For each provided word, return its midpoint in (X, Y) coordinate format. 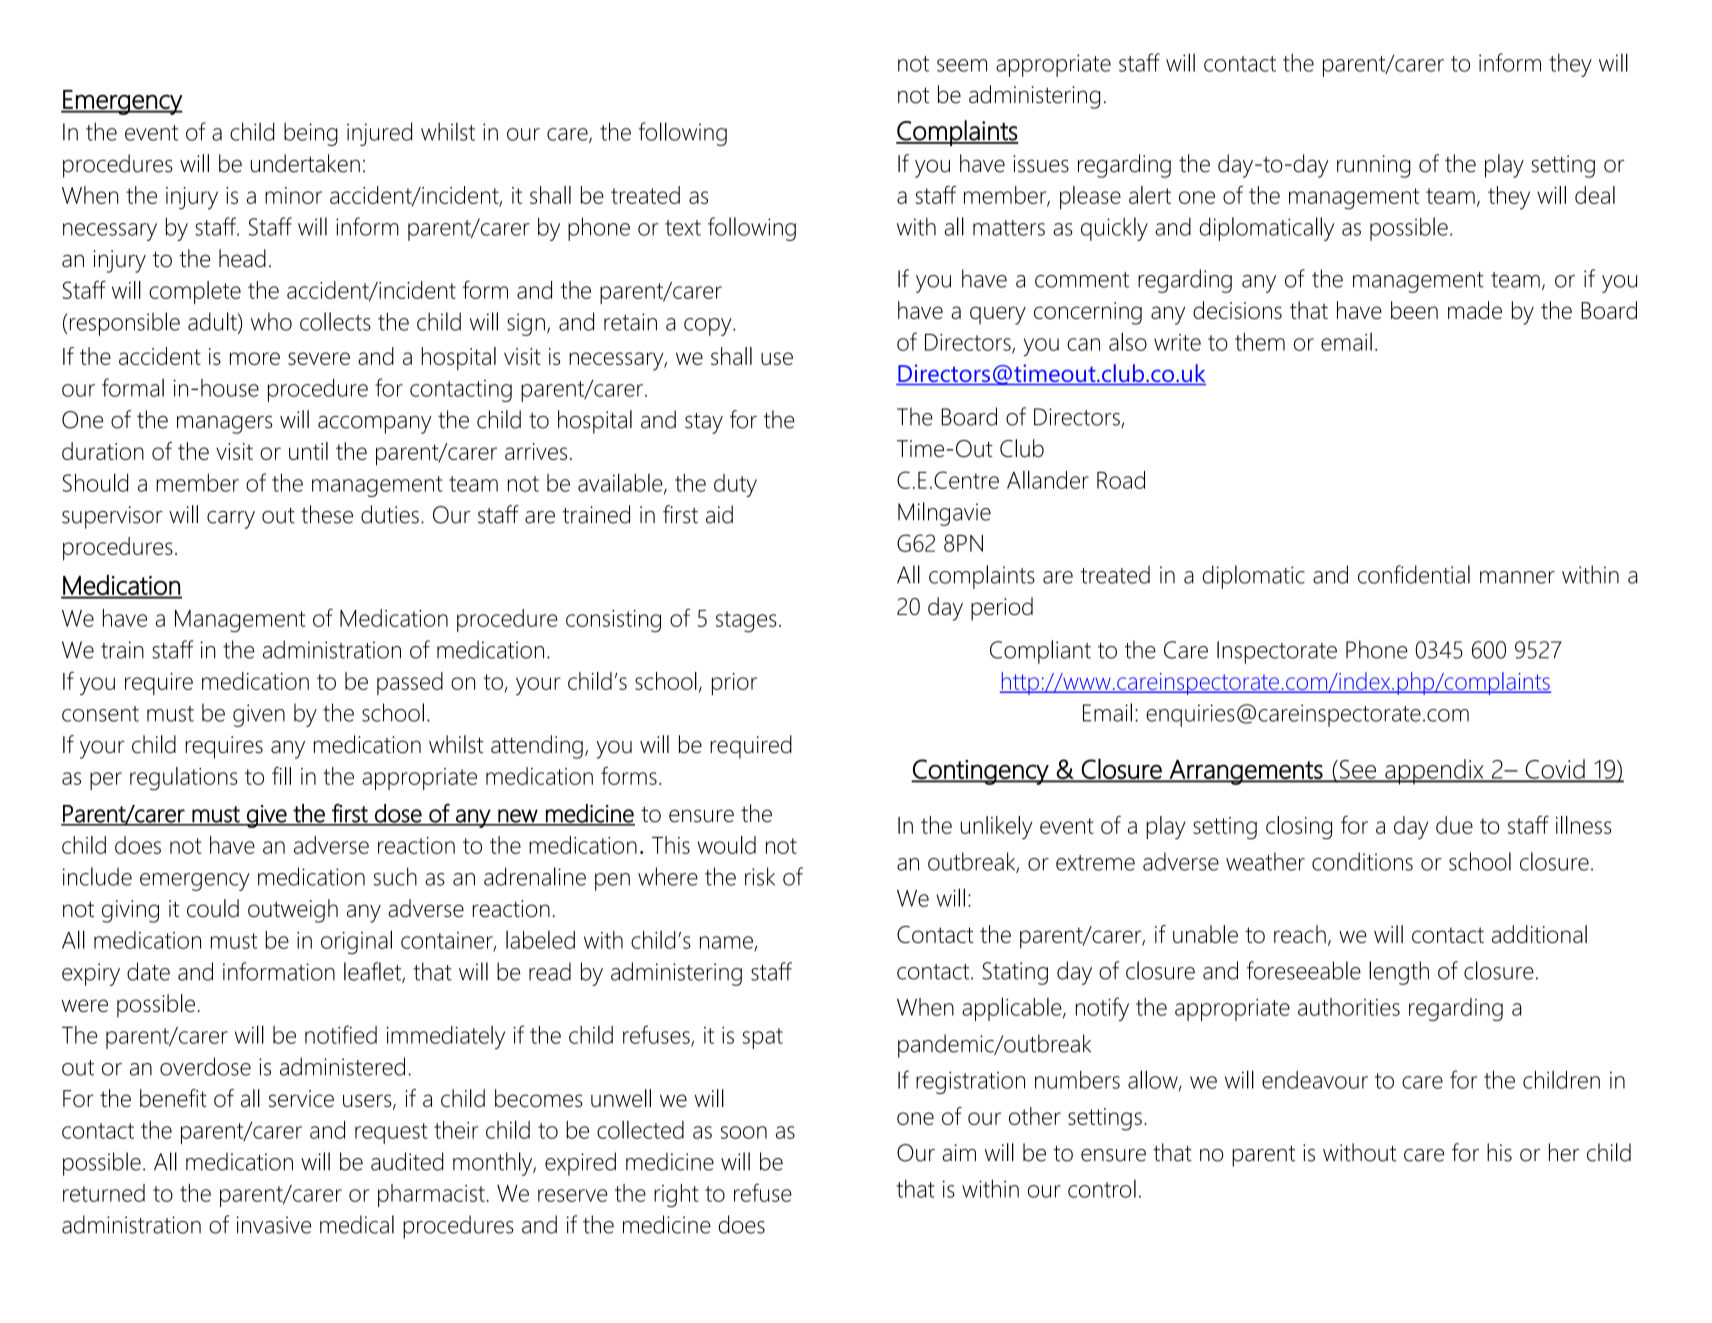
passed (410, 683)
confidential (1414, 574)
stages (746, 621)
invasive (273, 1225)
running (1374, 166)
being (311, 134)
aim (959, 1153)
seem (962, 65)
